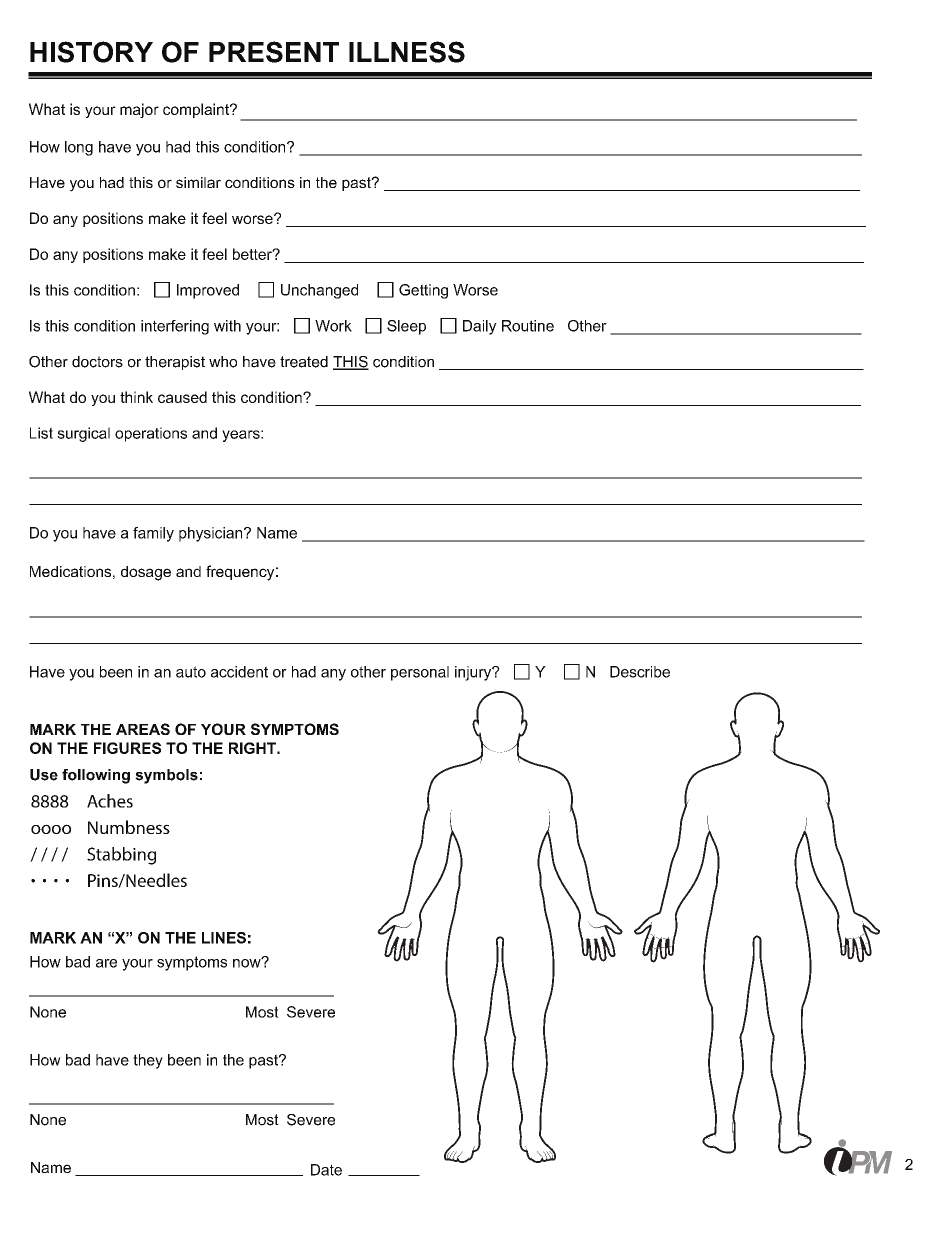 This screenshot has height=1233, width=952. I want to click on major, so click(139, 110).
